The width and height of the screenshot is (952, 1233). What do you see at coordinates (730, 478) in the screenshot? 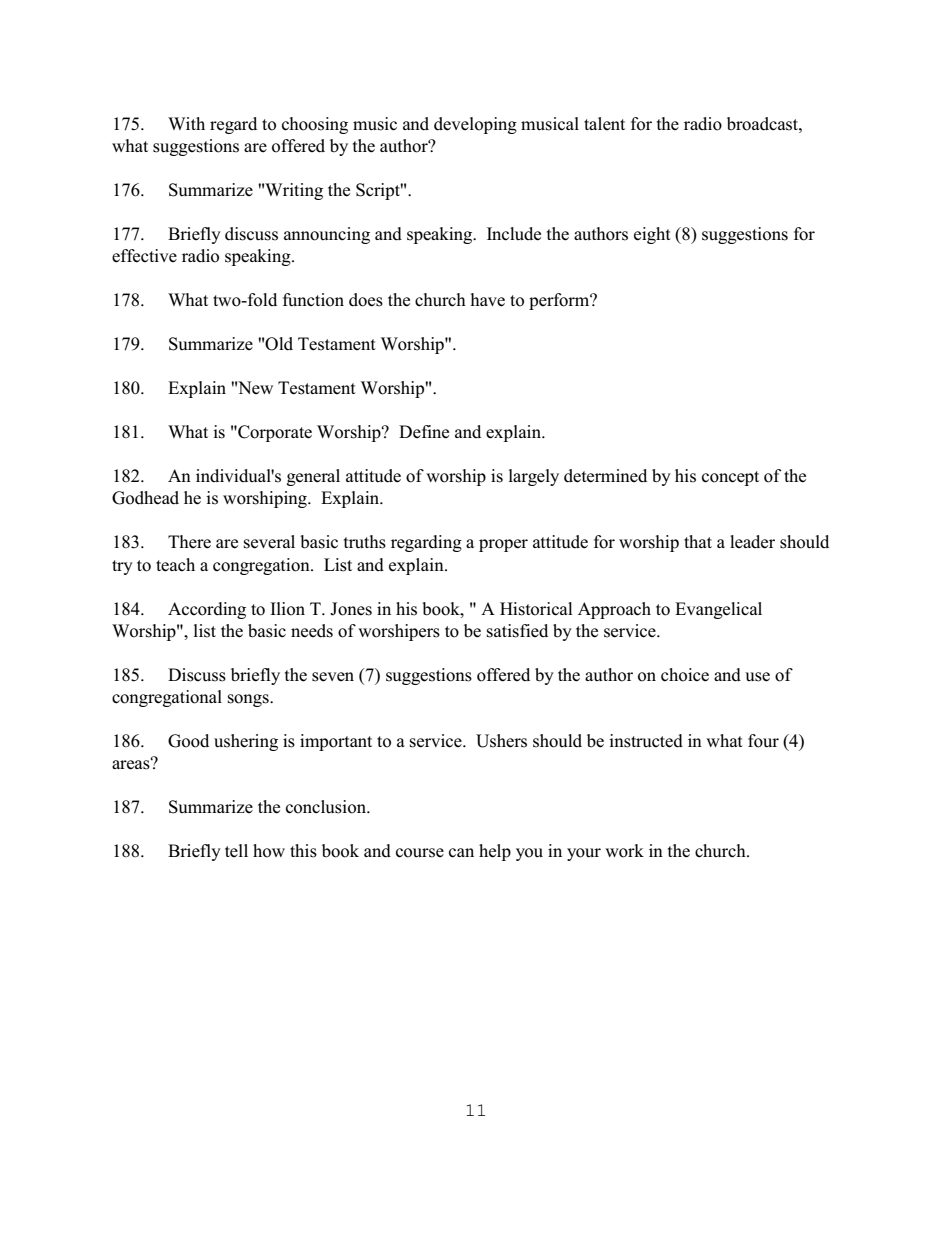
I see `concept` at bounding box center [730, 478].
